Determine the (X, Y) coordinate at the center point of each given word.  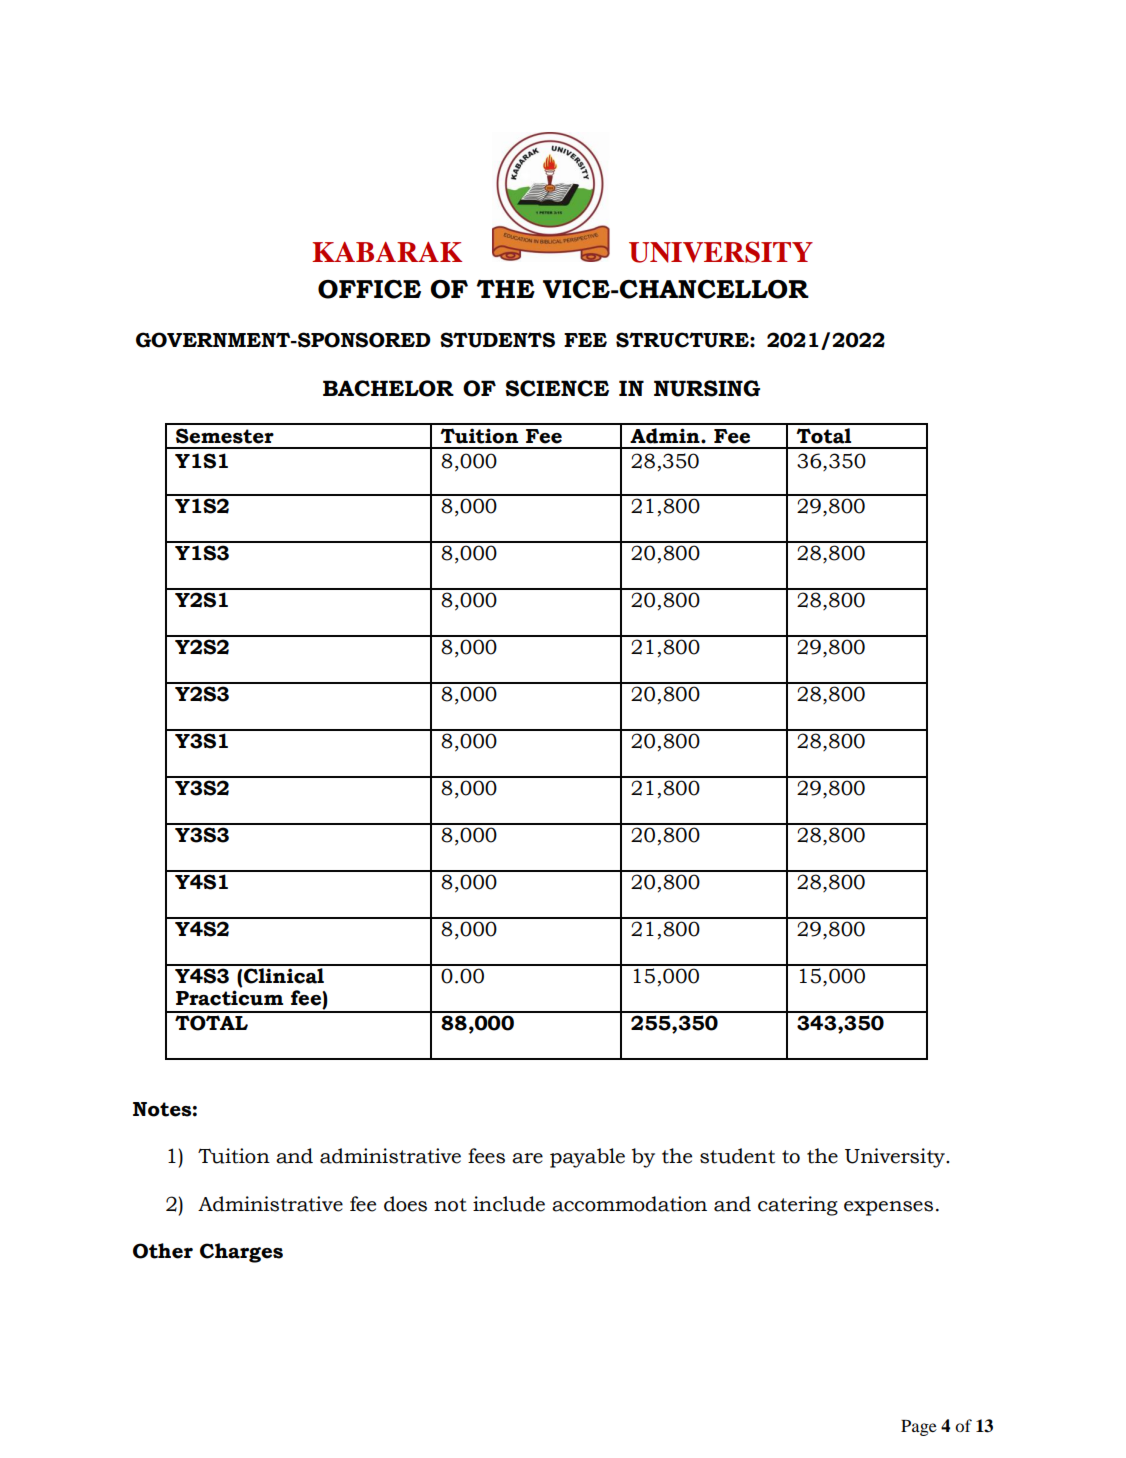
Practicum (229, 998)
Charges (241, 1253)
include (509, 1204)
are (527, 1158)
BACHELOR (388, 388)
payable (587, 1158)
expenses (888, 1208)
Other (163, 1251)
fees (486, 1156)
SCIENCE (557, 388)
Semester (225, 436)
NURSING (707, 388)
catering (798, 1206)
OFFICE (369, 289)
